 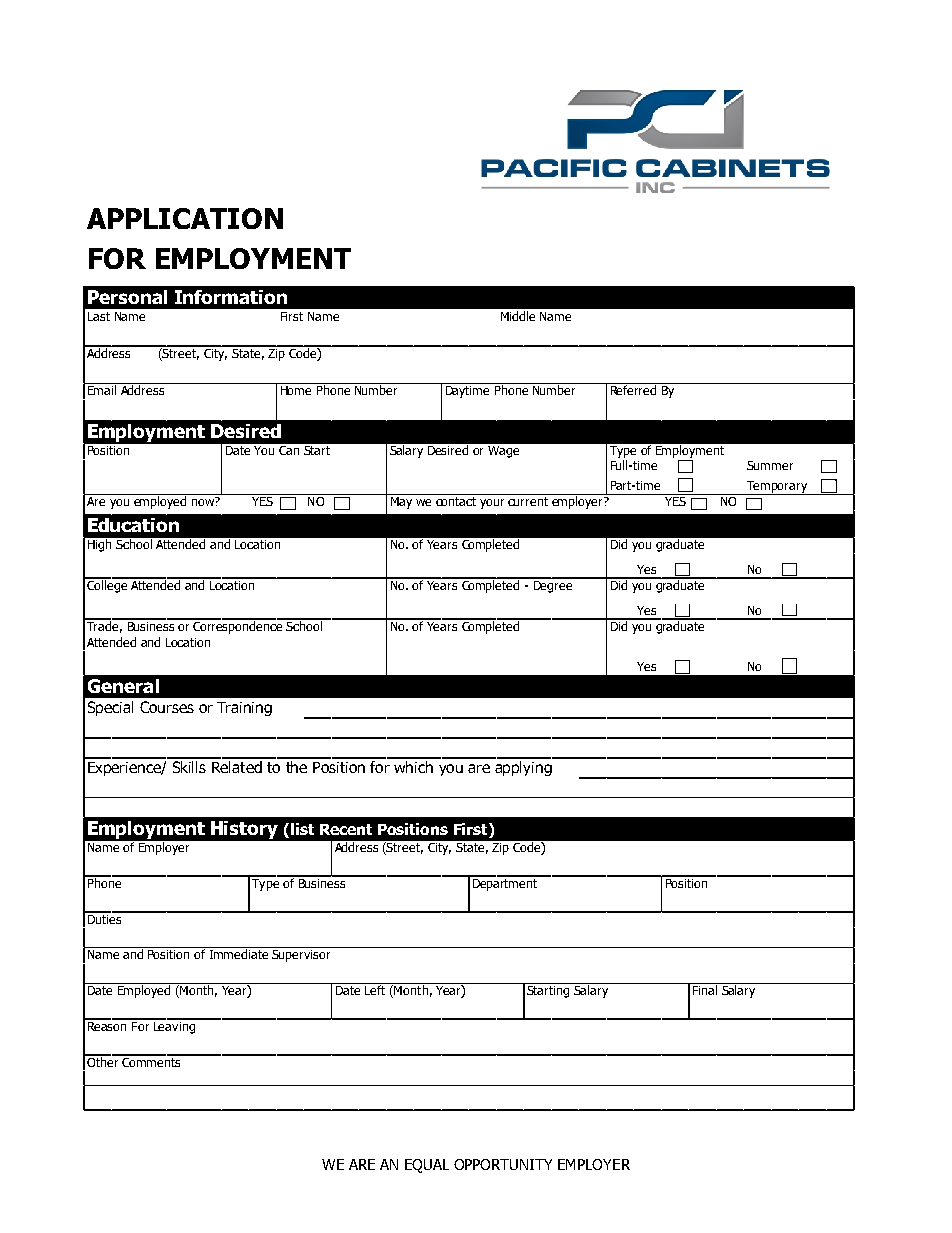 What do you see at coordinates (185, 218) in the screenshot?
I see `APPLICATION` at bounding box center [185, 218].
